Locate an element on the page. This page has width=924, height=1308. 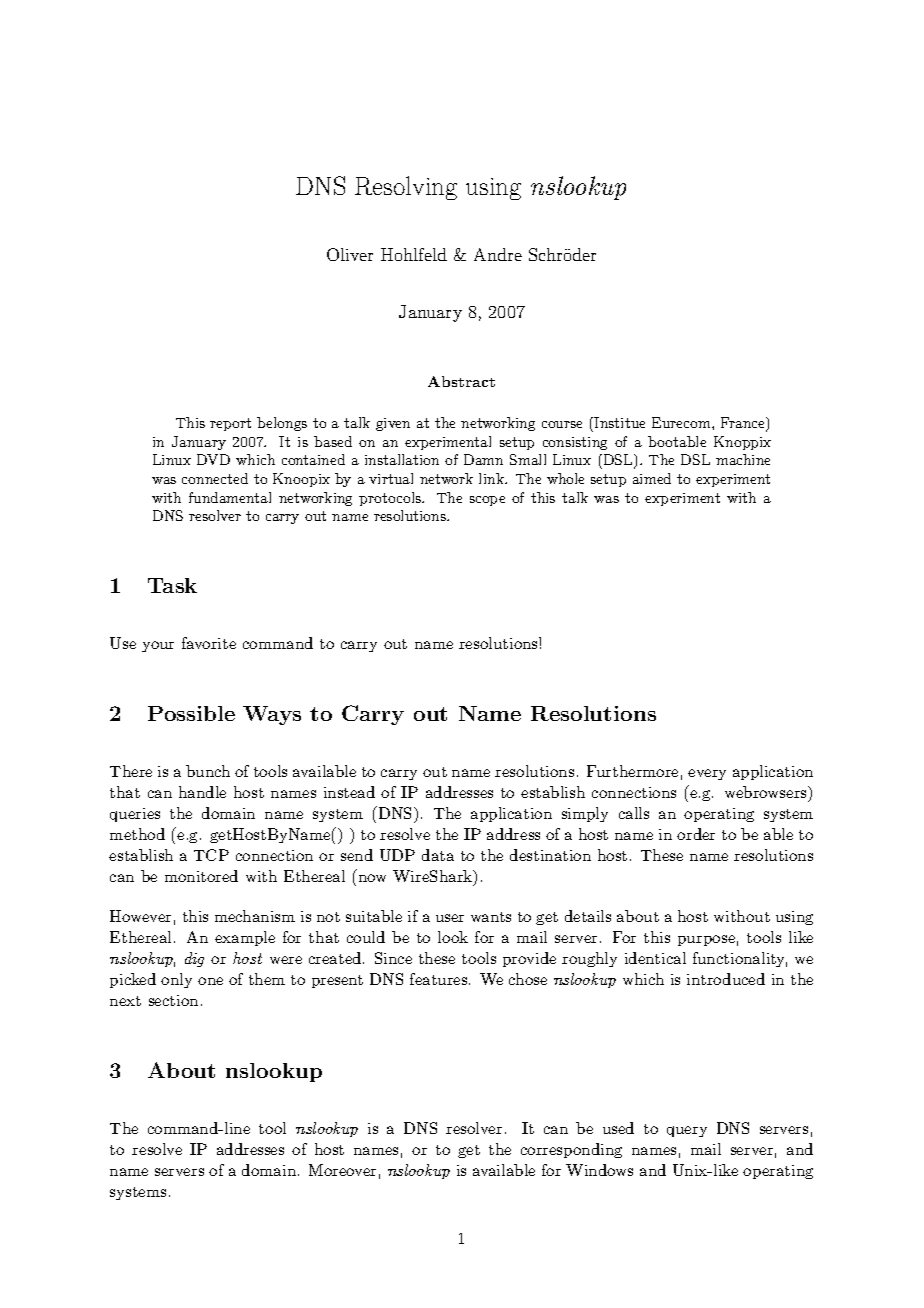
Abstract is located at coordinates (461, 381).
